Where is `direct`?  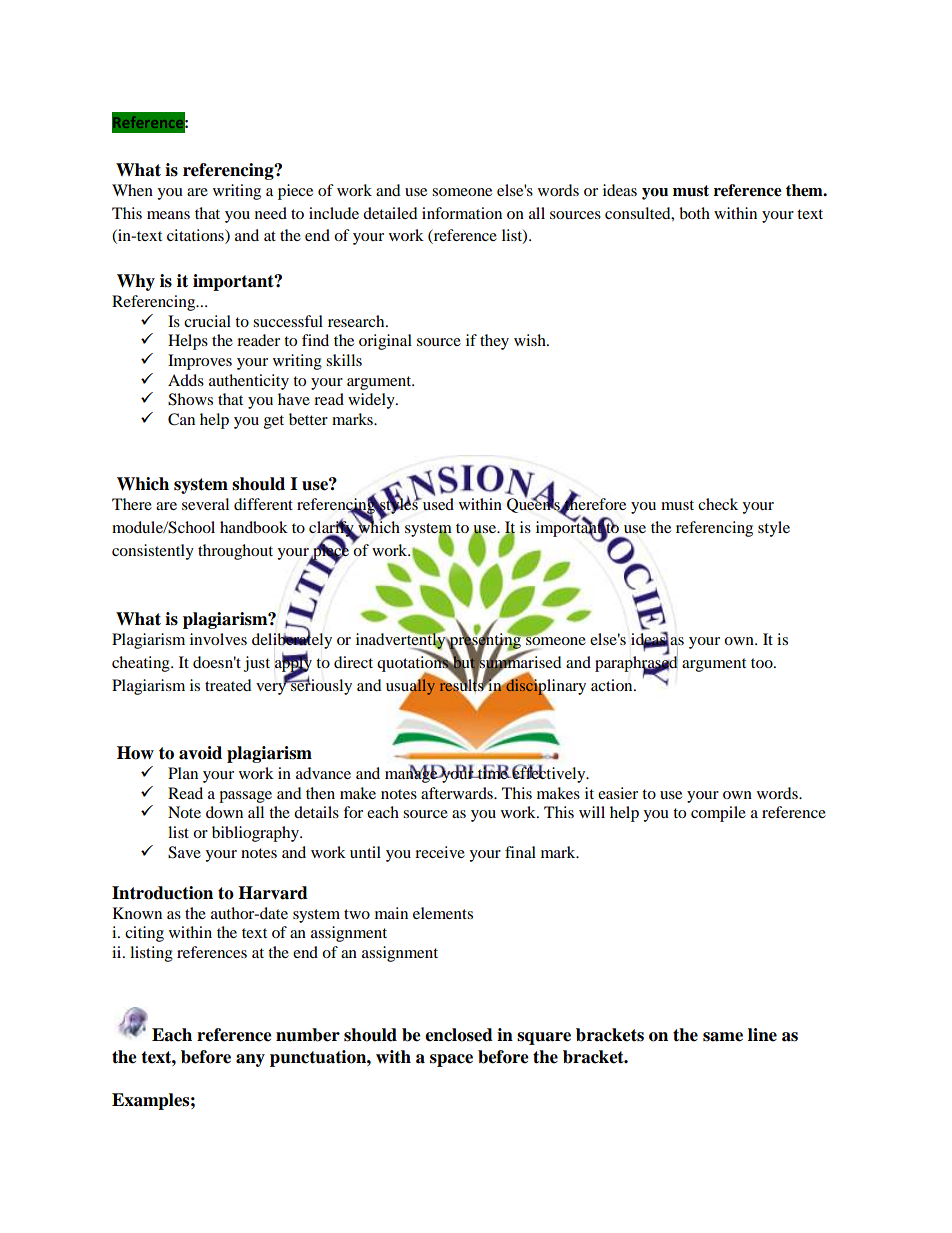
direct is located at coordinates (353, 662).
